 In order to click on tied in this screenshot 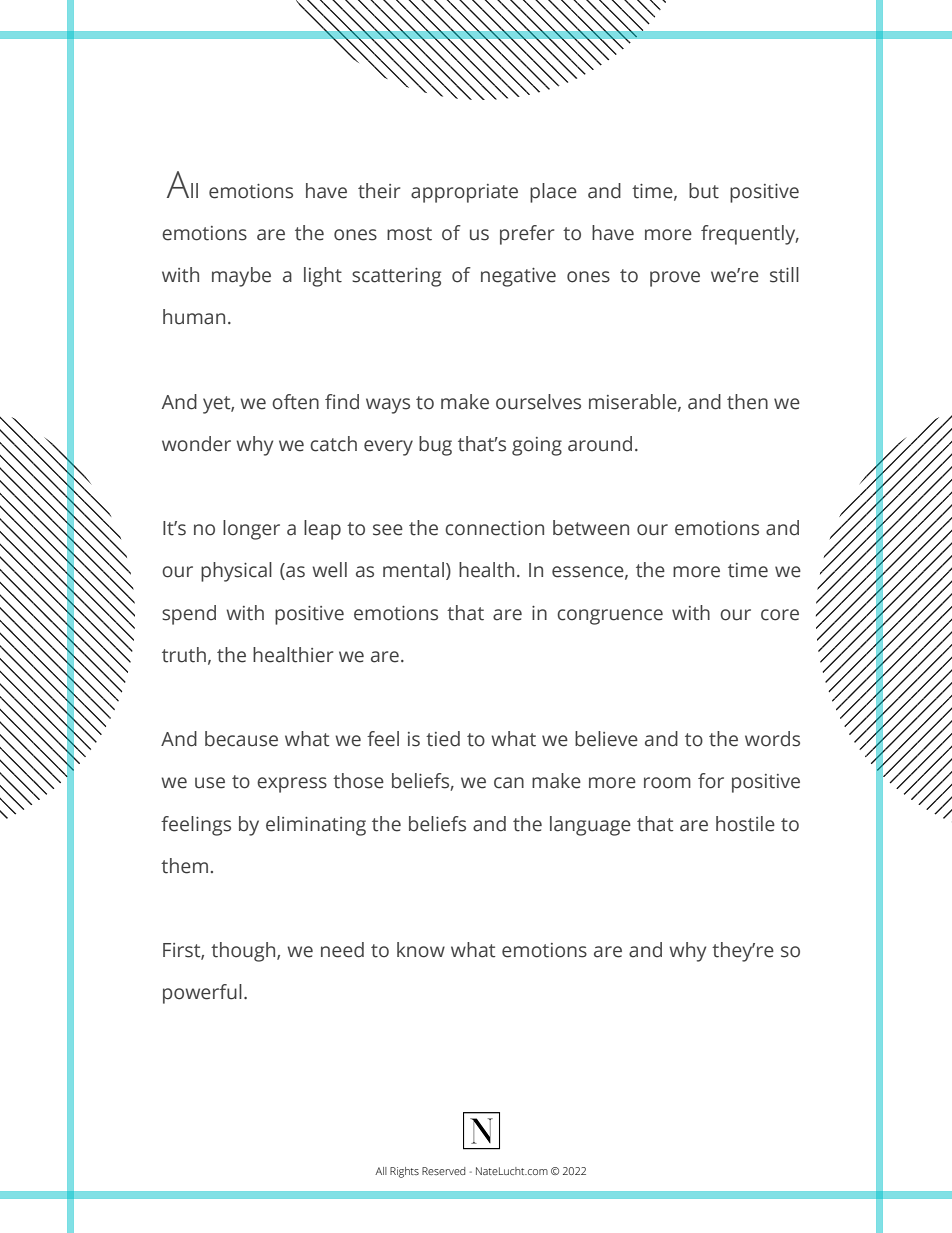, I will do `click(443, 739)`.
